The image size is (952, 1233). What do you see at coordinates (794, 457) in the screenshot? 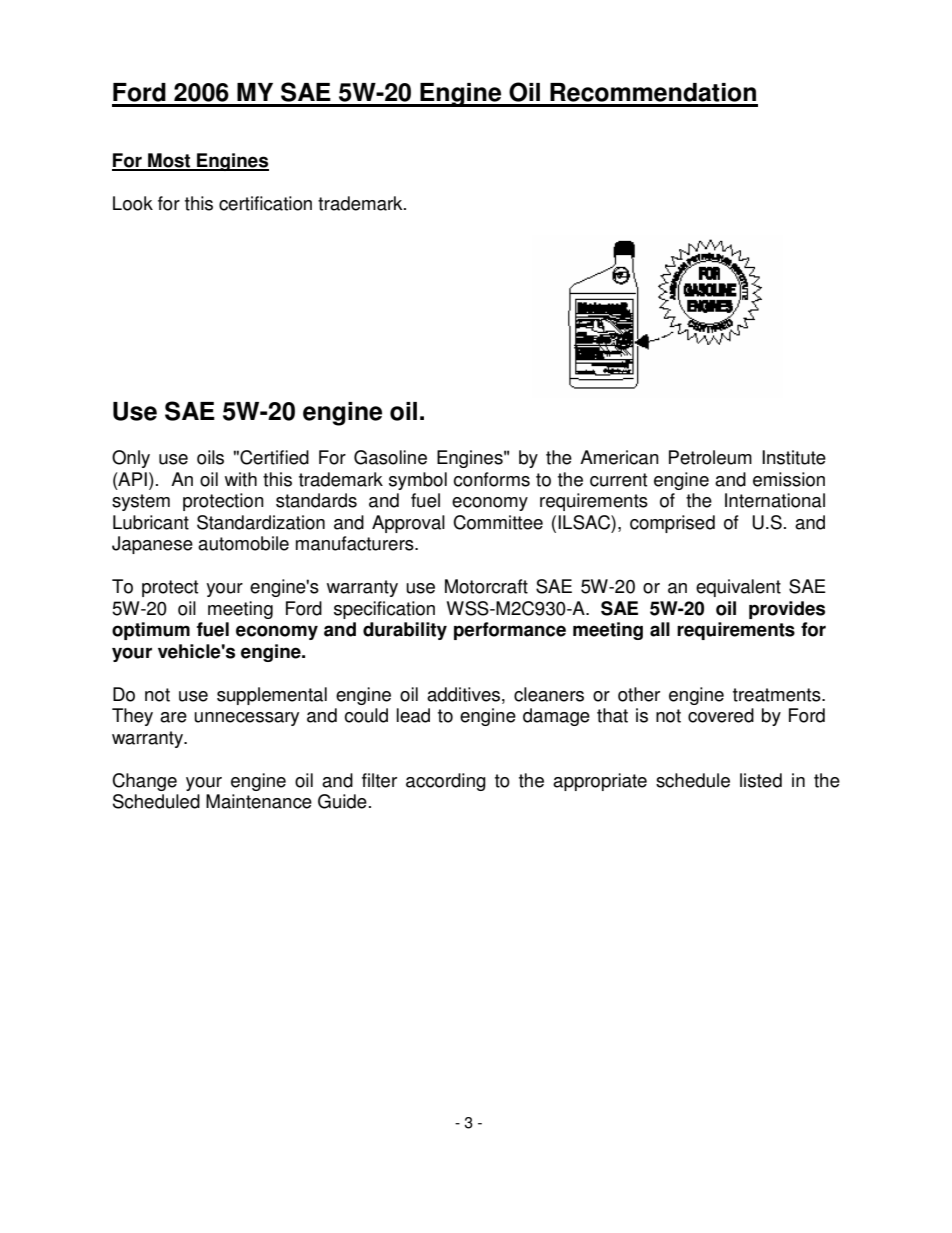
I see `Institute` at bounding box center [794, 457].
